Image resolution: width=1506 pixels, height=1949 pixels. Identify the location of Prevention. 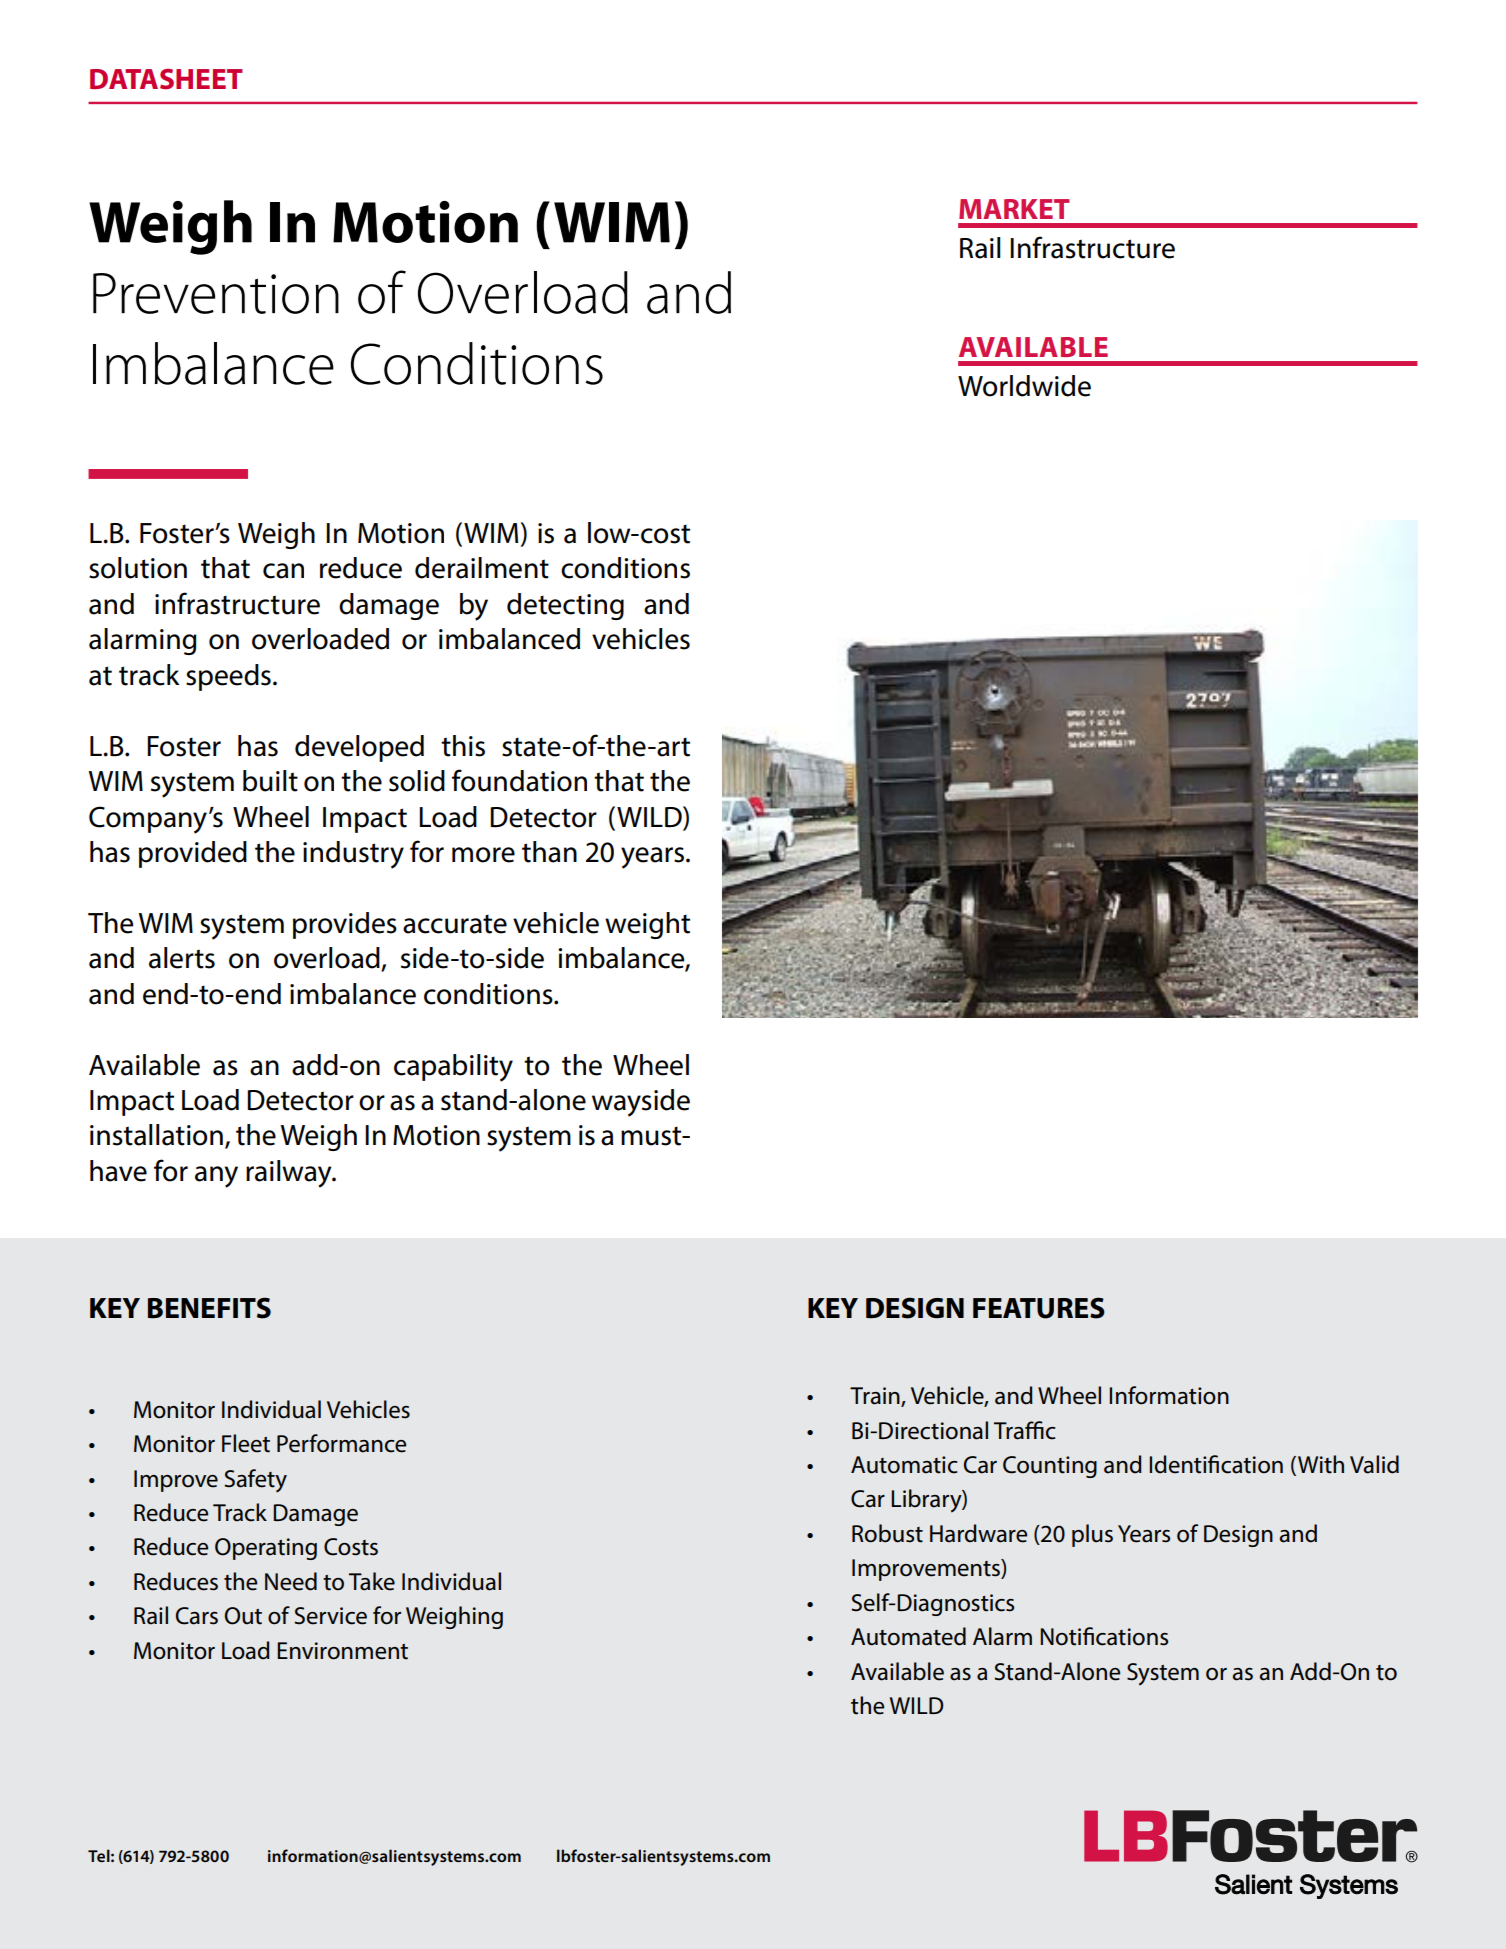
(216, 293).
